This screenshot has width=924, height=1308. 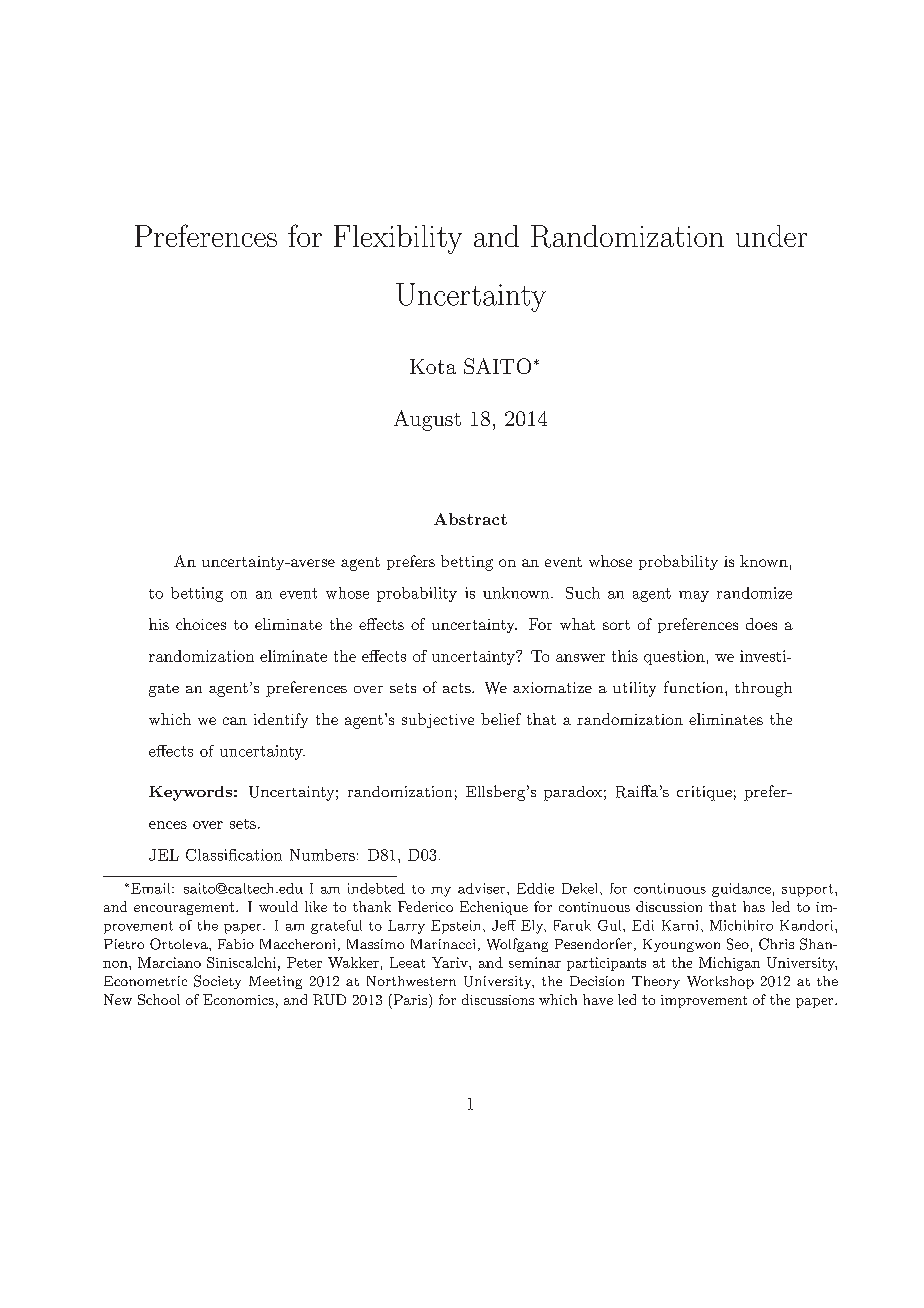 What do you see at coordinates (398, 239) in the screenshot?
I see `Flexibility` at bounding box center [398, 239].
